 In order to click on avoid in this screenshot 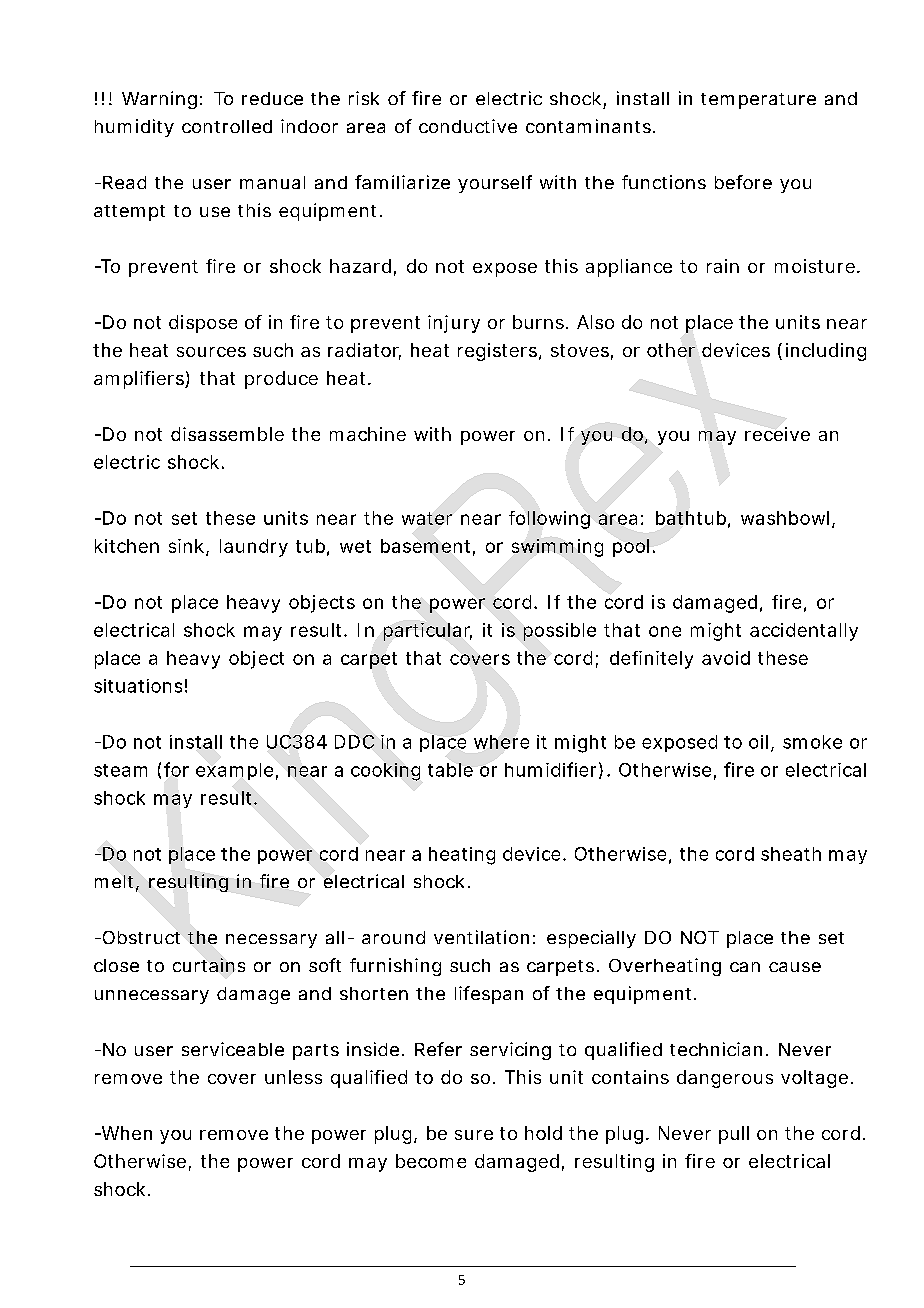, I will do `click(726, 658)`.
